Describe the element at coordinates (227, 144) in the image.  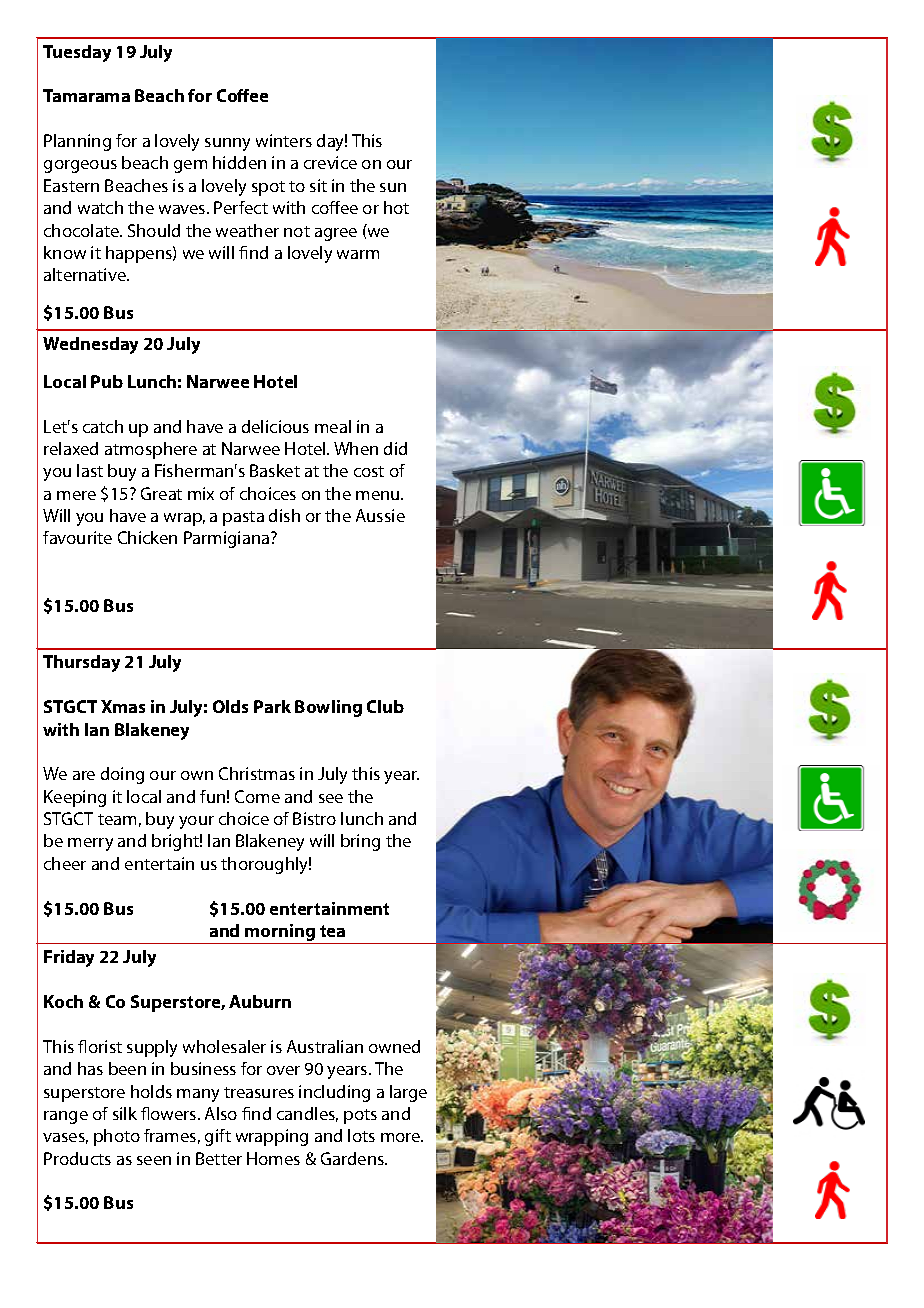
I see `sunny` at that location.
